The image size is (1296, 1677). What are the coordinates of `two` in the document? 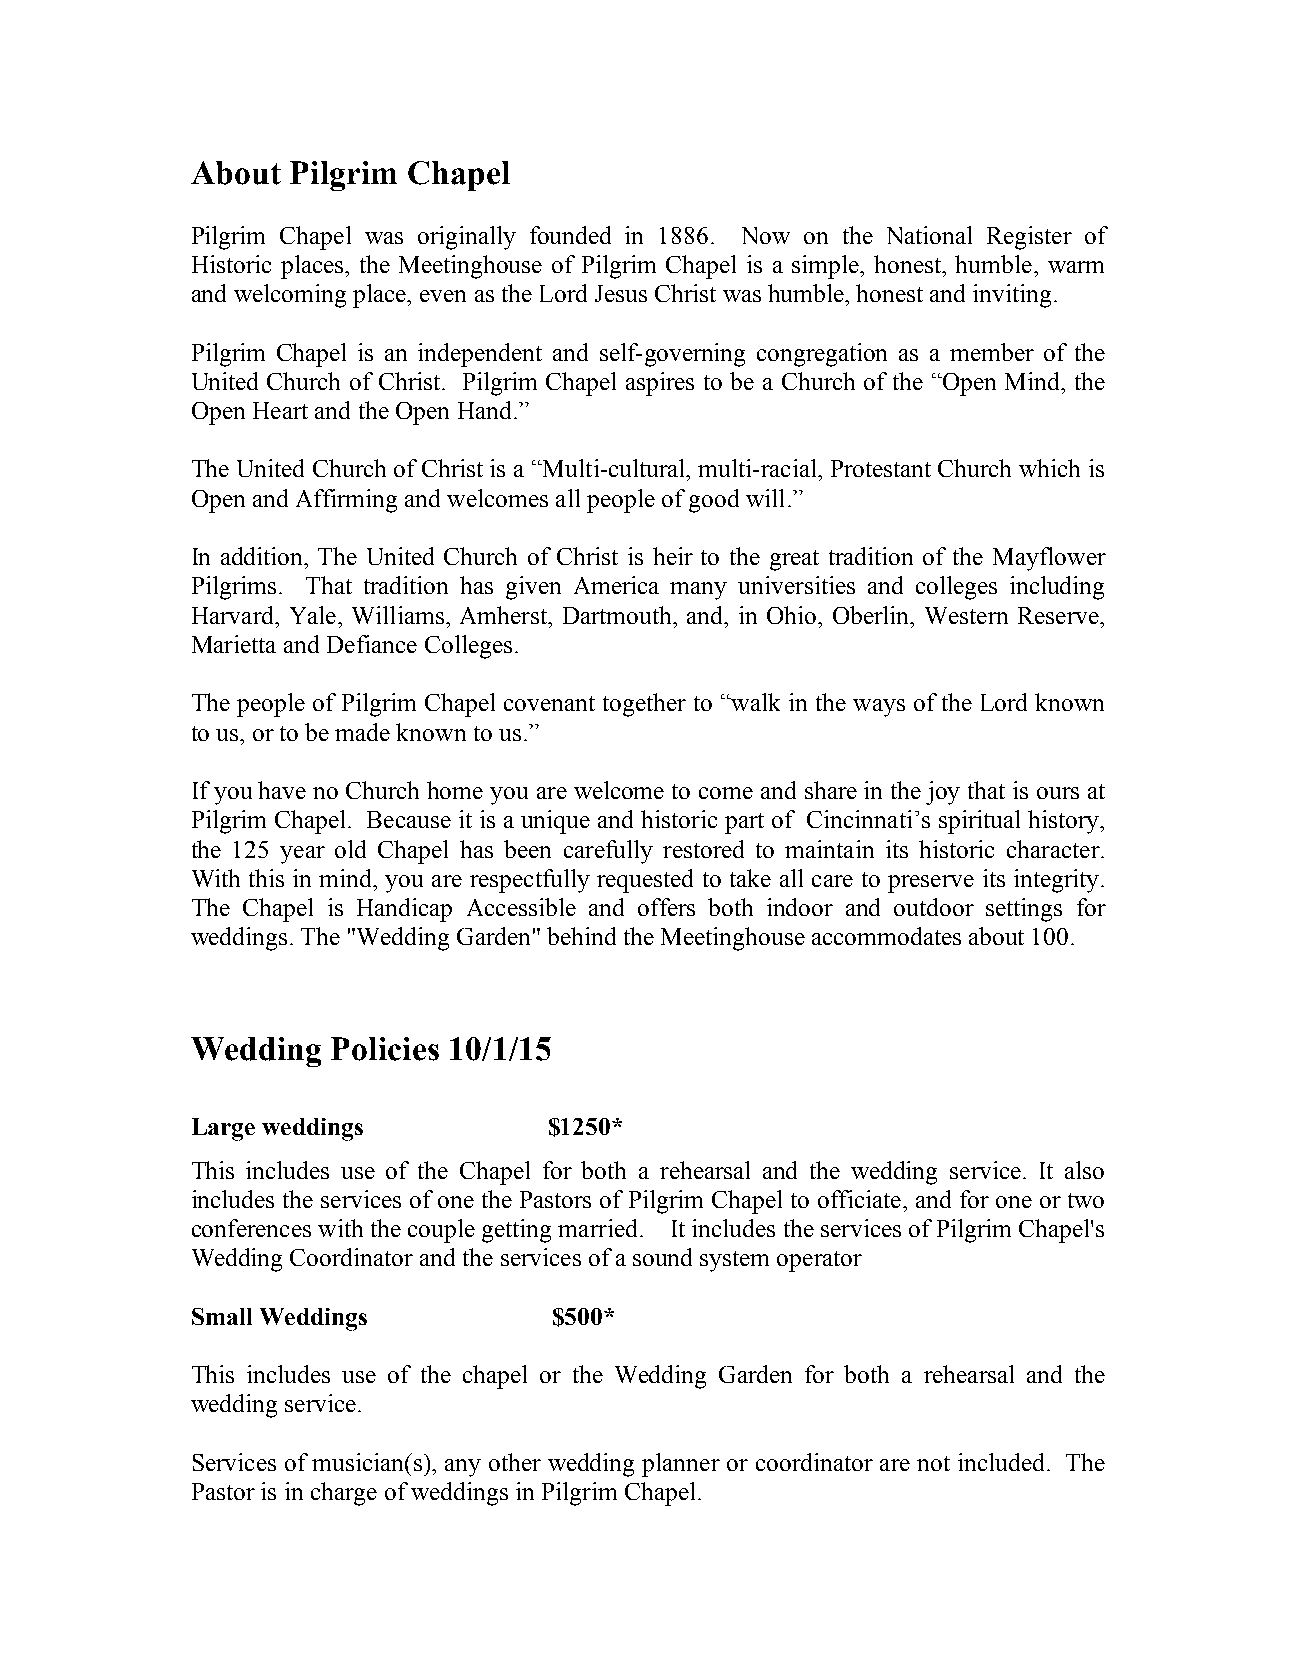 It's located at (1086, 1200).
